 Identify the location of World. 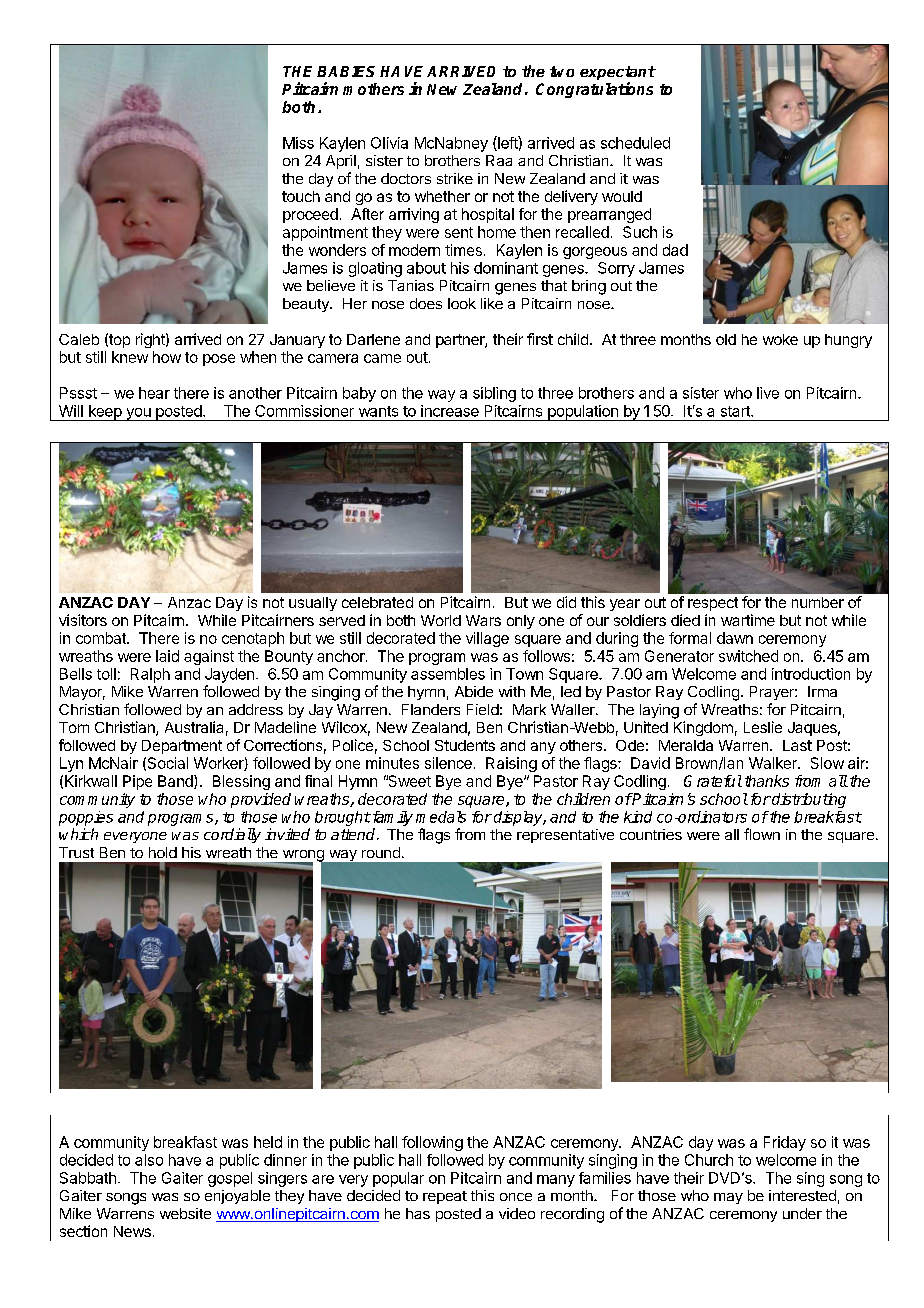
(441, 620).
